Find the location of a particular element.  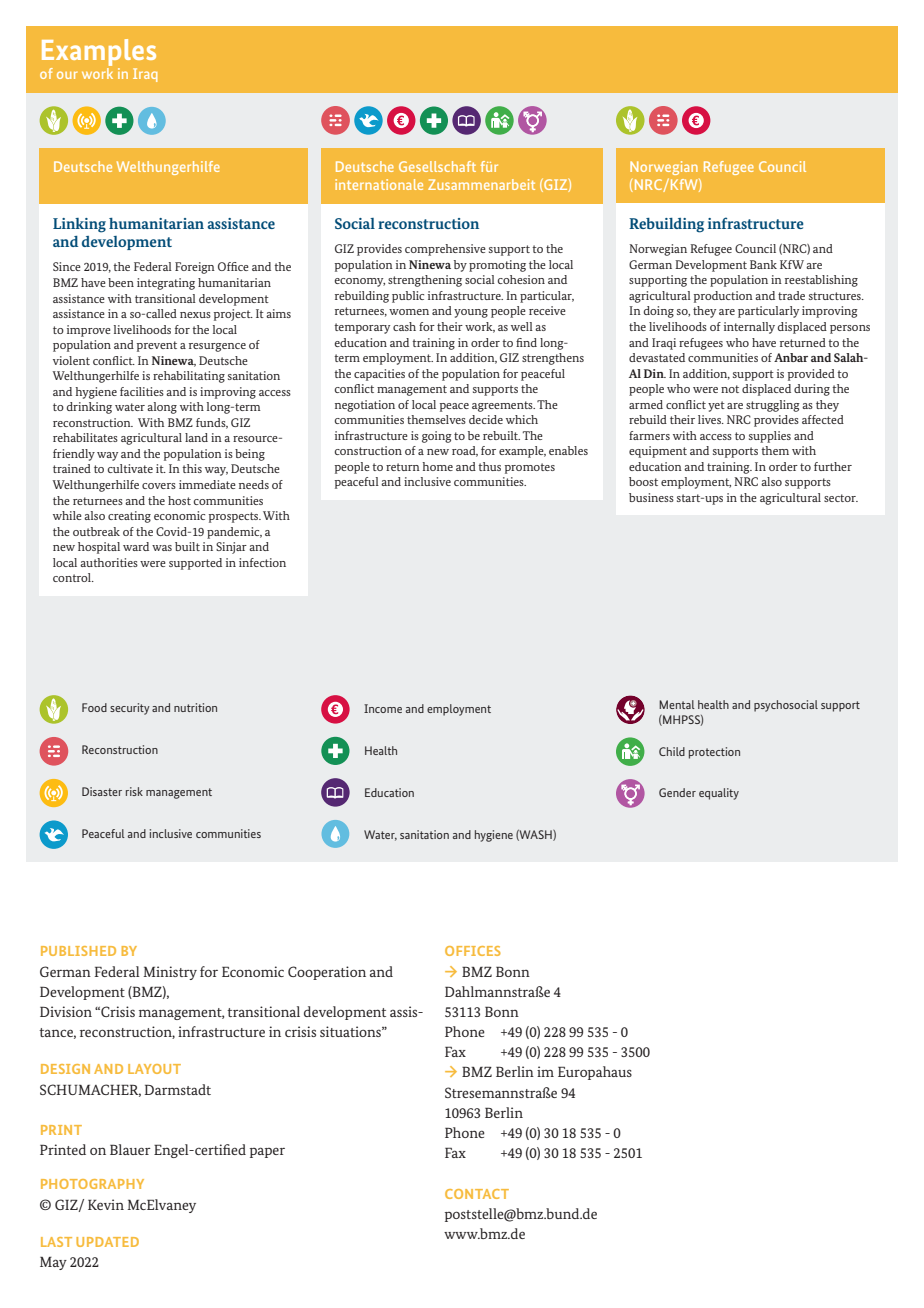

Gesellschaft is located at coordinates (437, 166).
